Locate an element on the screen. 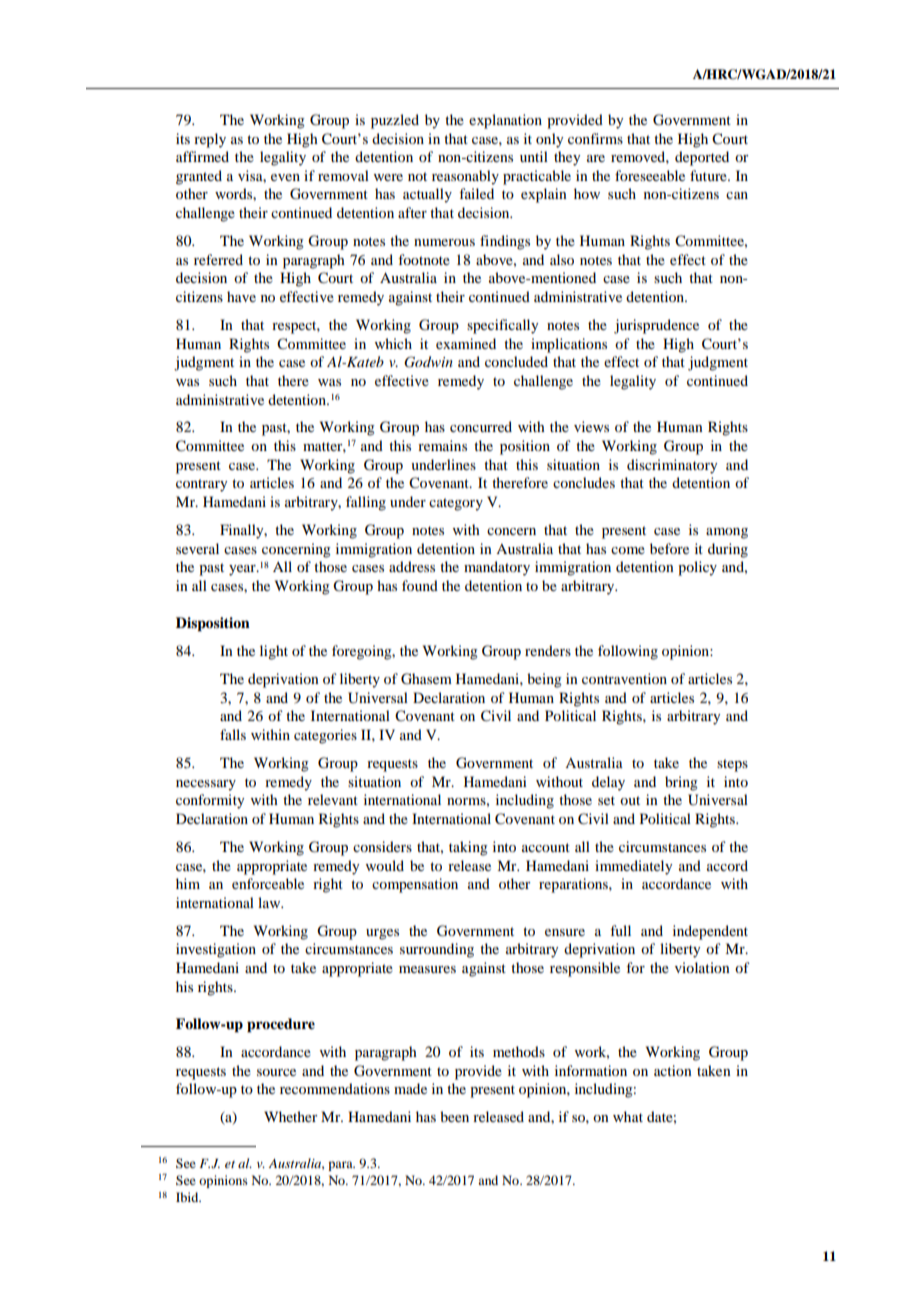 This screenshot has width=924, height=1308. Whether is located at coordinates (291, 1116).
